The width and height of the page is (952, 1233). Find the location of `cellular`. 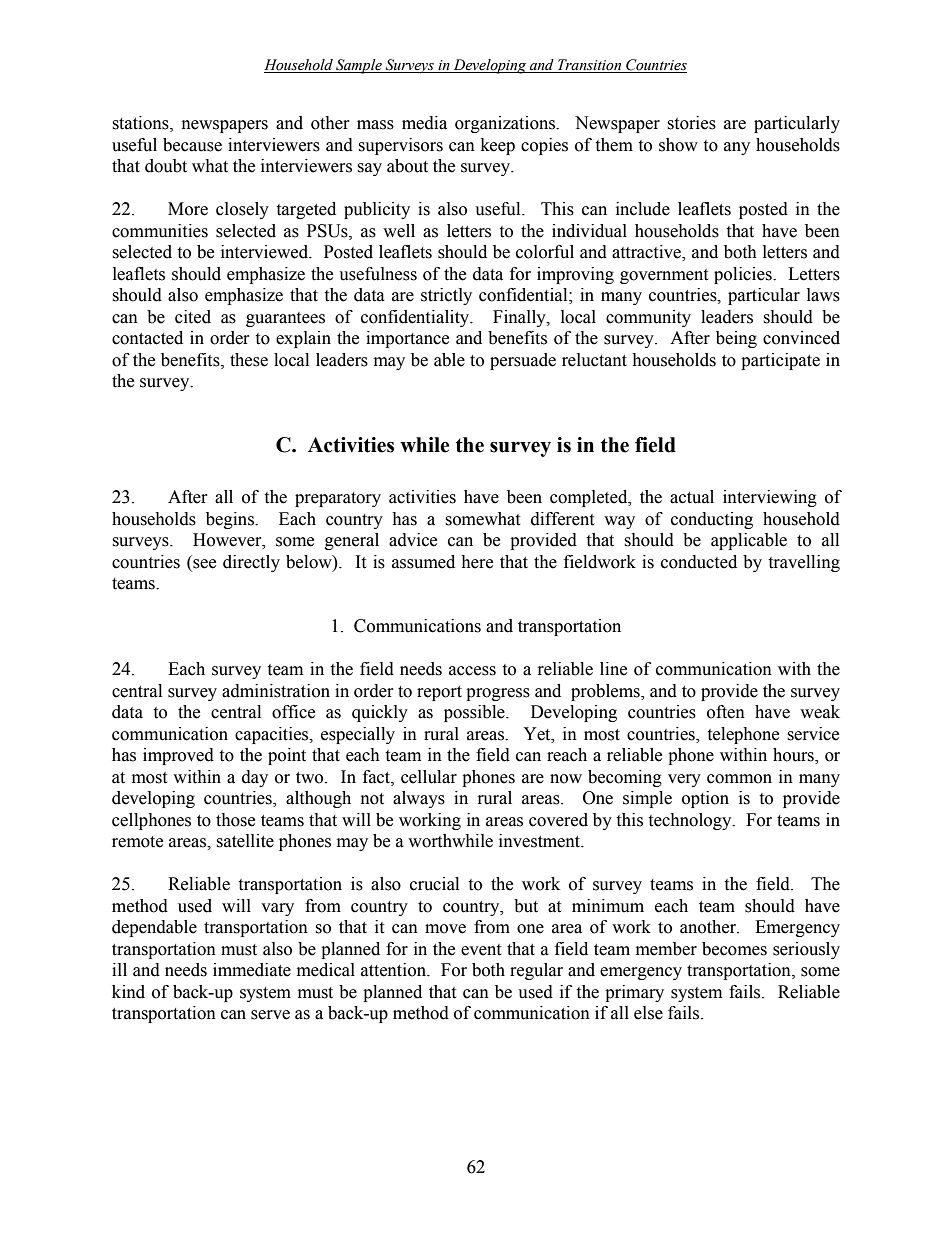

cellular is located at coordinates (429, 777).
